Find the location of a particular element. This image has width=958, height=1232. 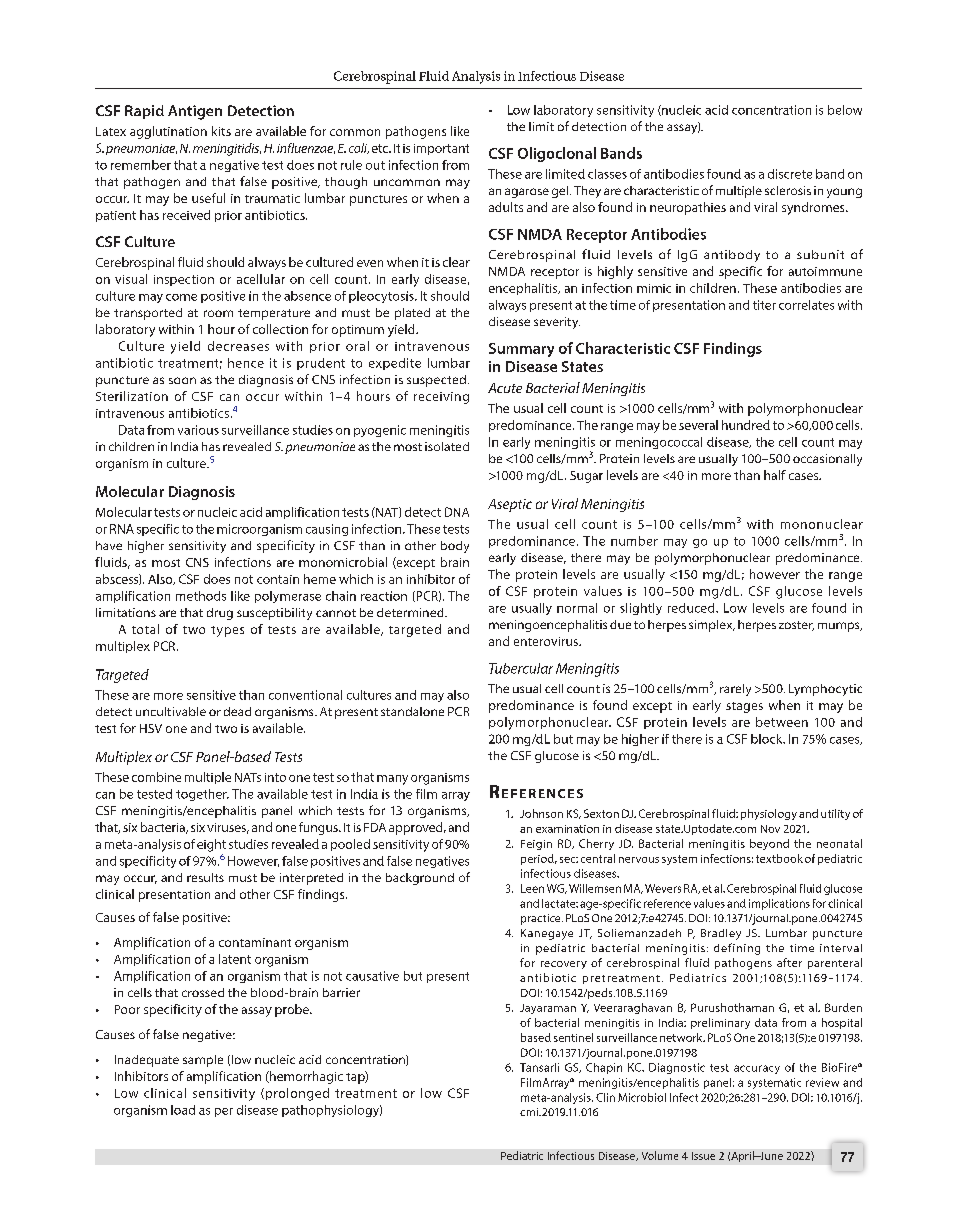

discrete is located at coordinates (790, 174).
